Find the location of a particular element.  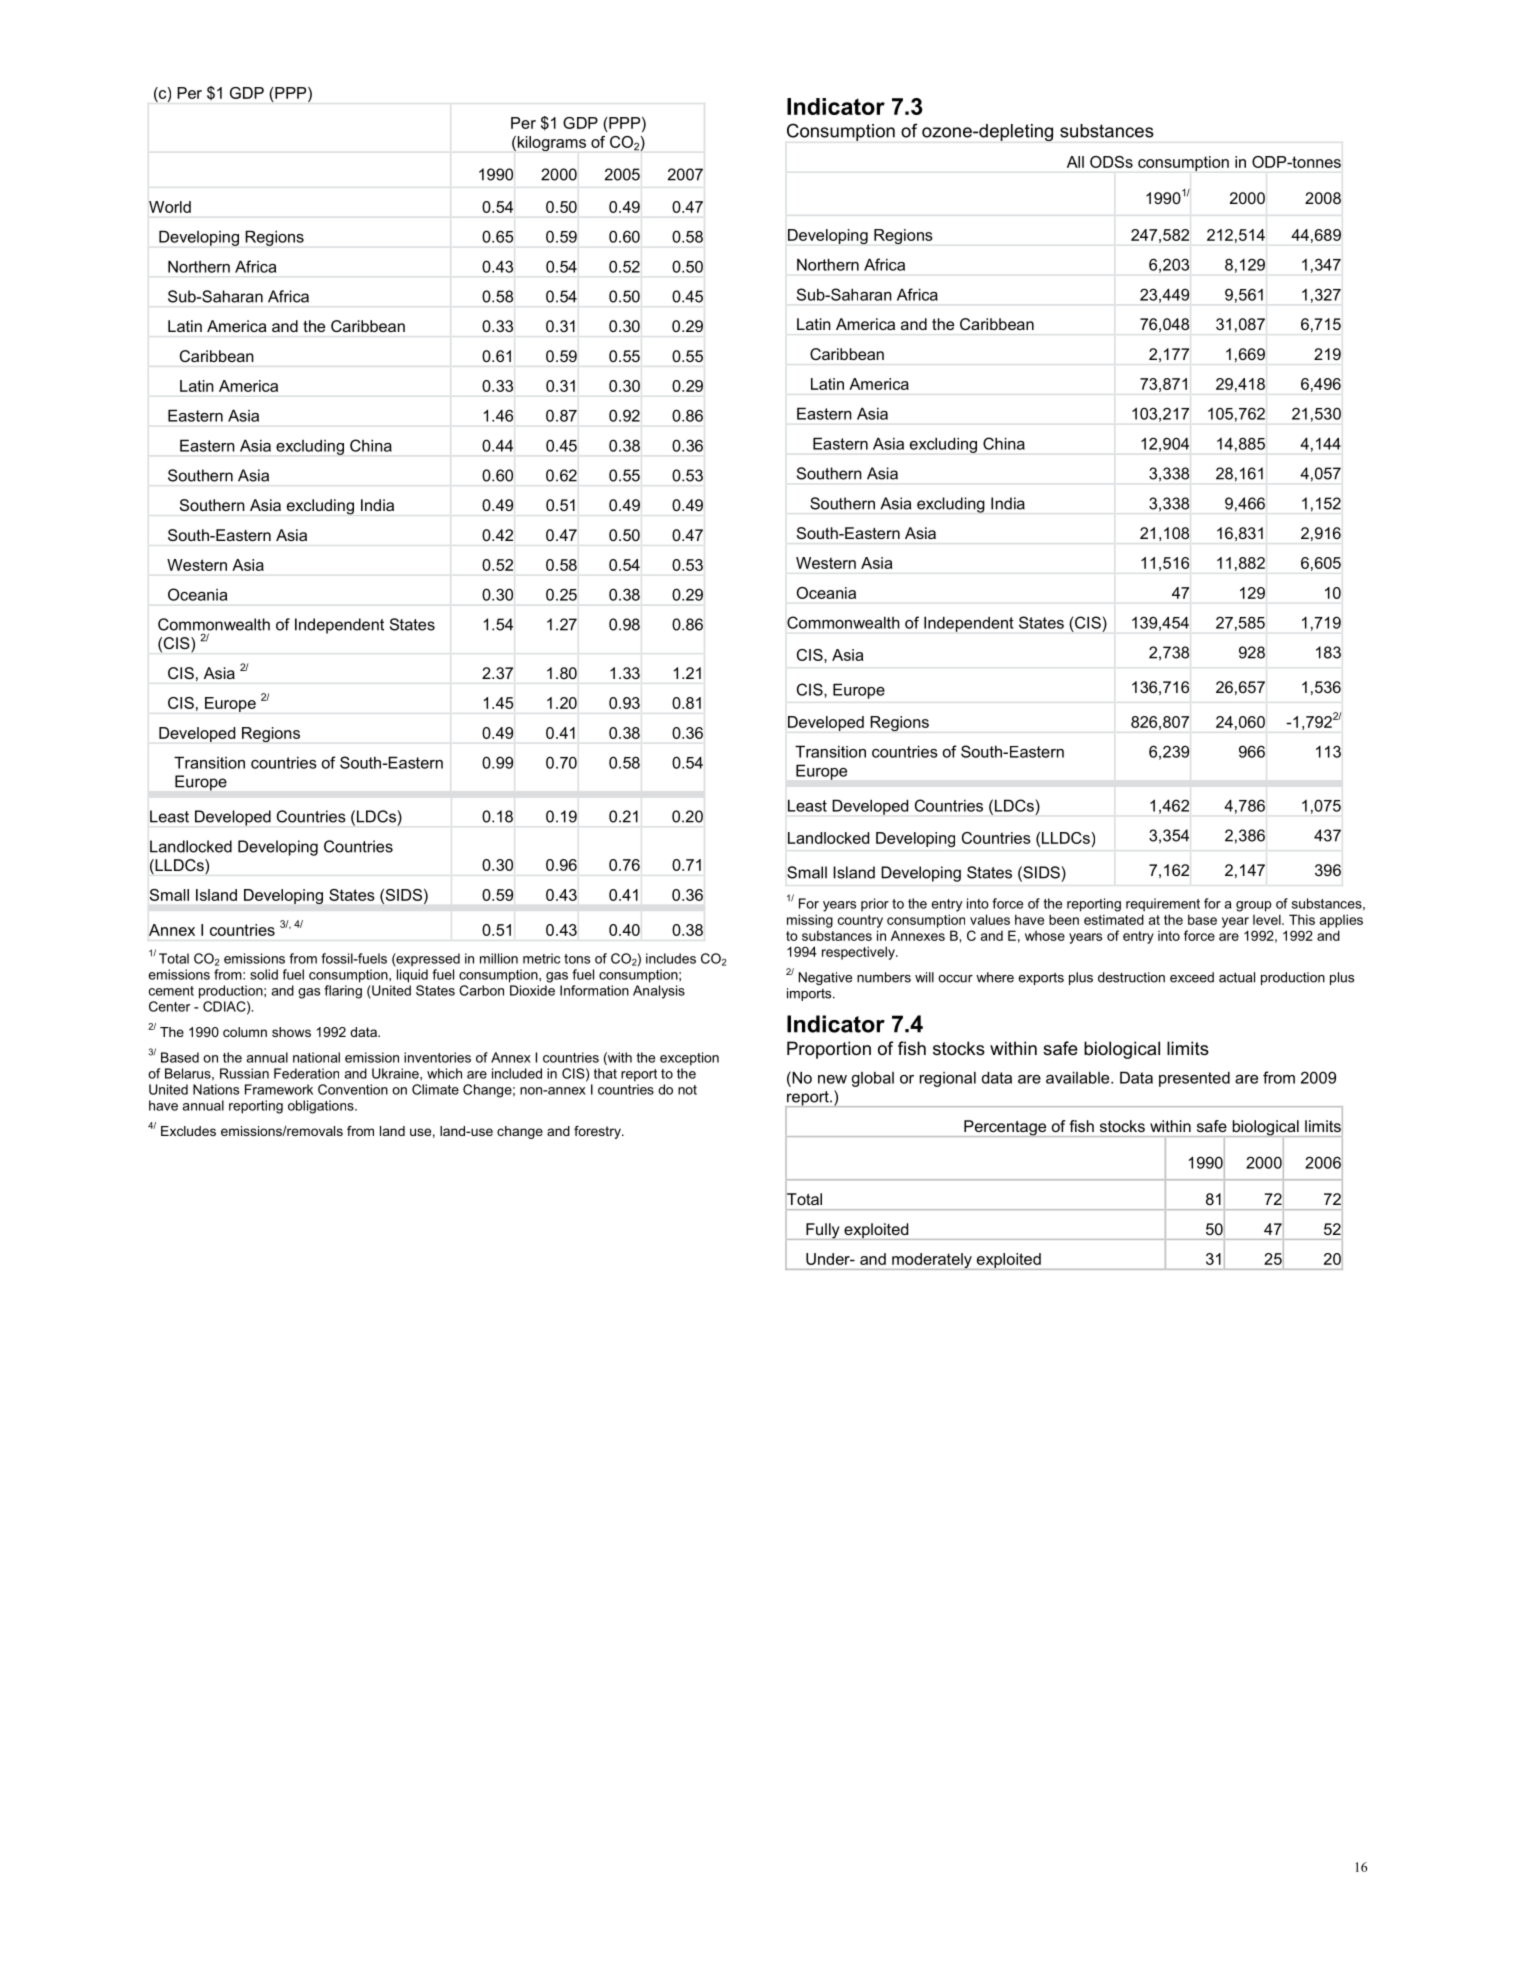

World is located at coordinates (170, 207).
